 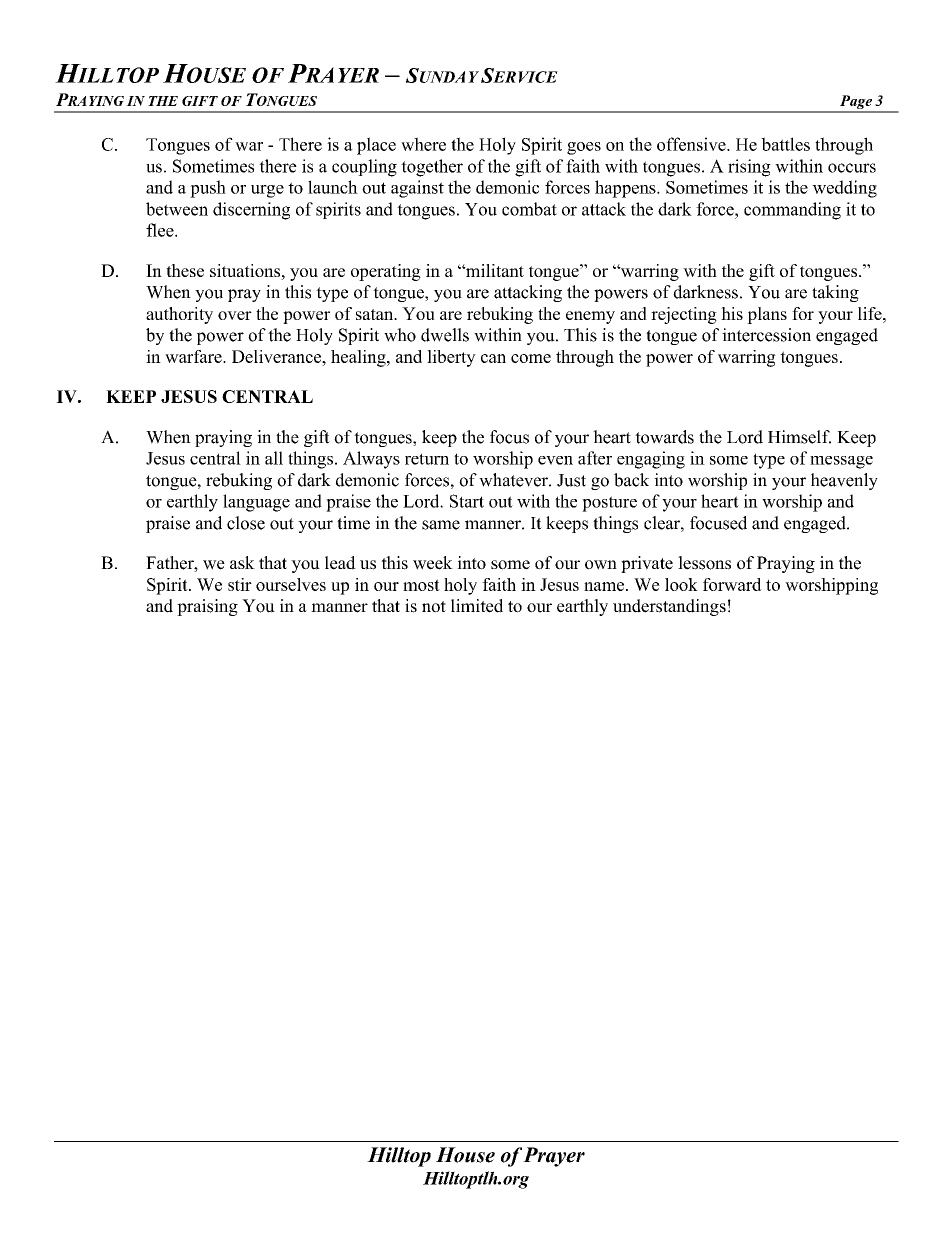 I want to click on commanding, so click(x=792, y=211).
